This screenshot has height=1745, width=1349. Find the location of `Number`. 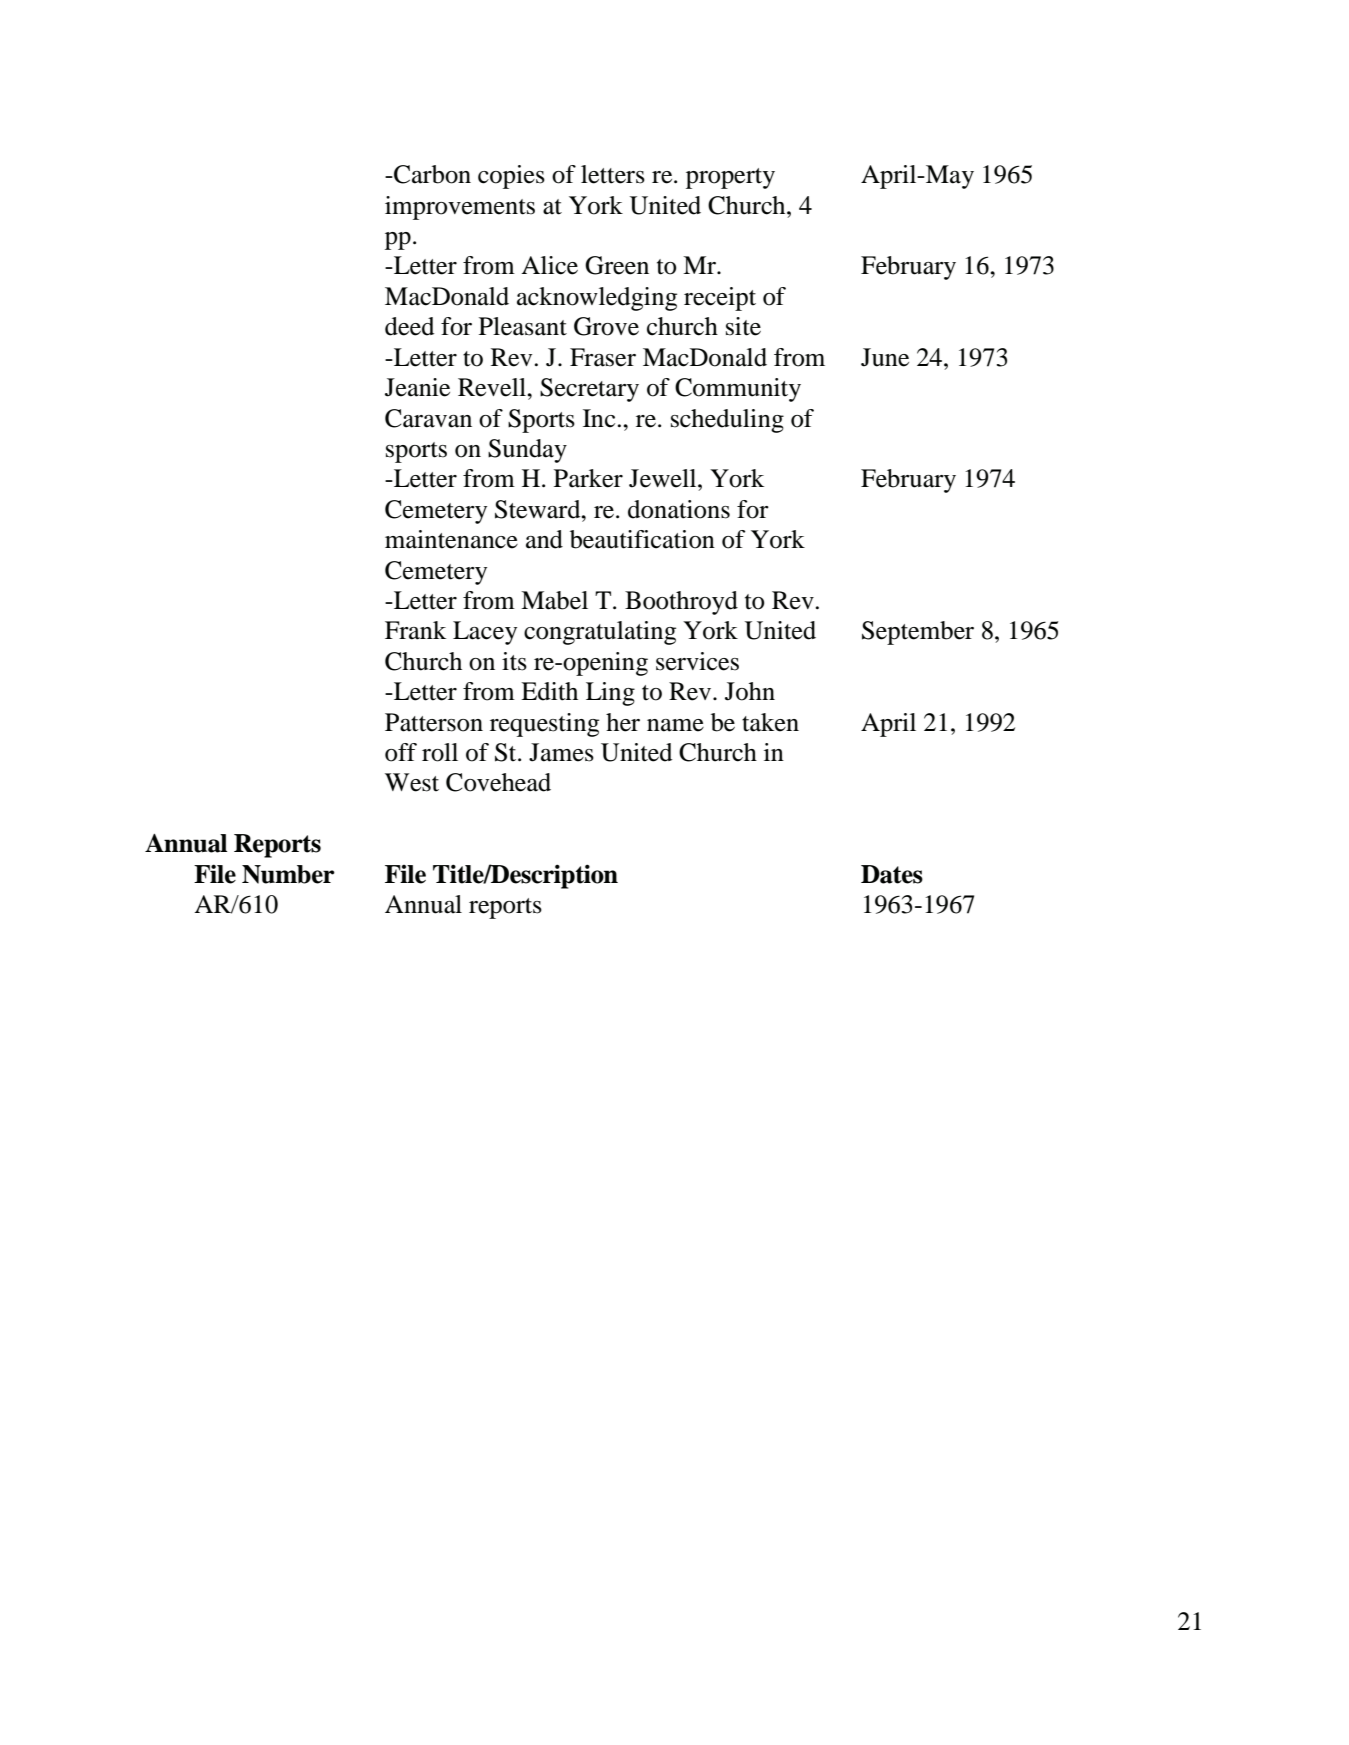

Number is located at coordinates (288, 874).
